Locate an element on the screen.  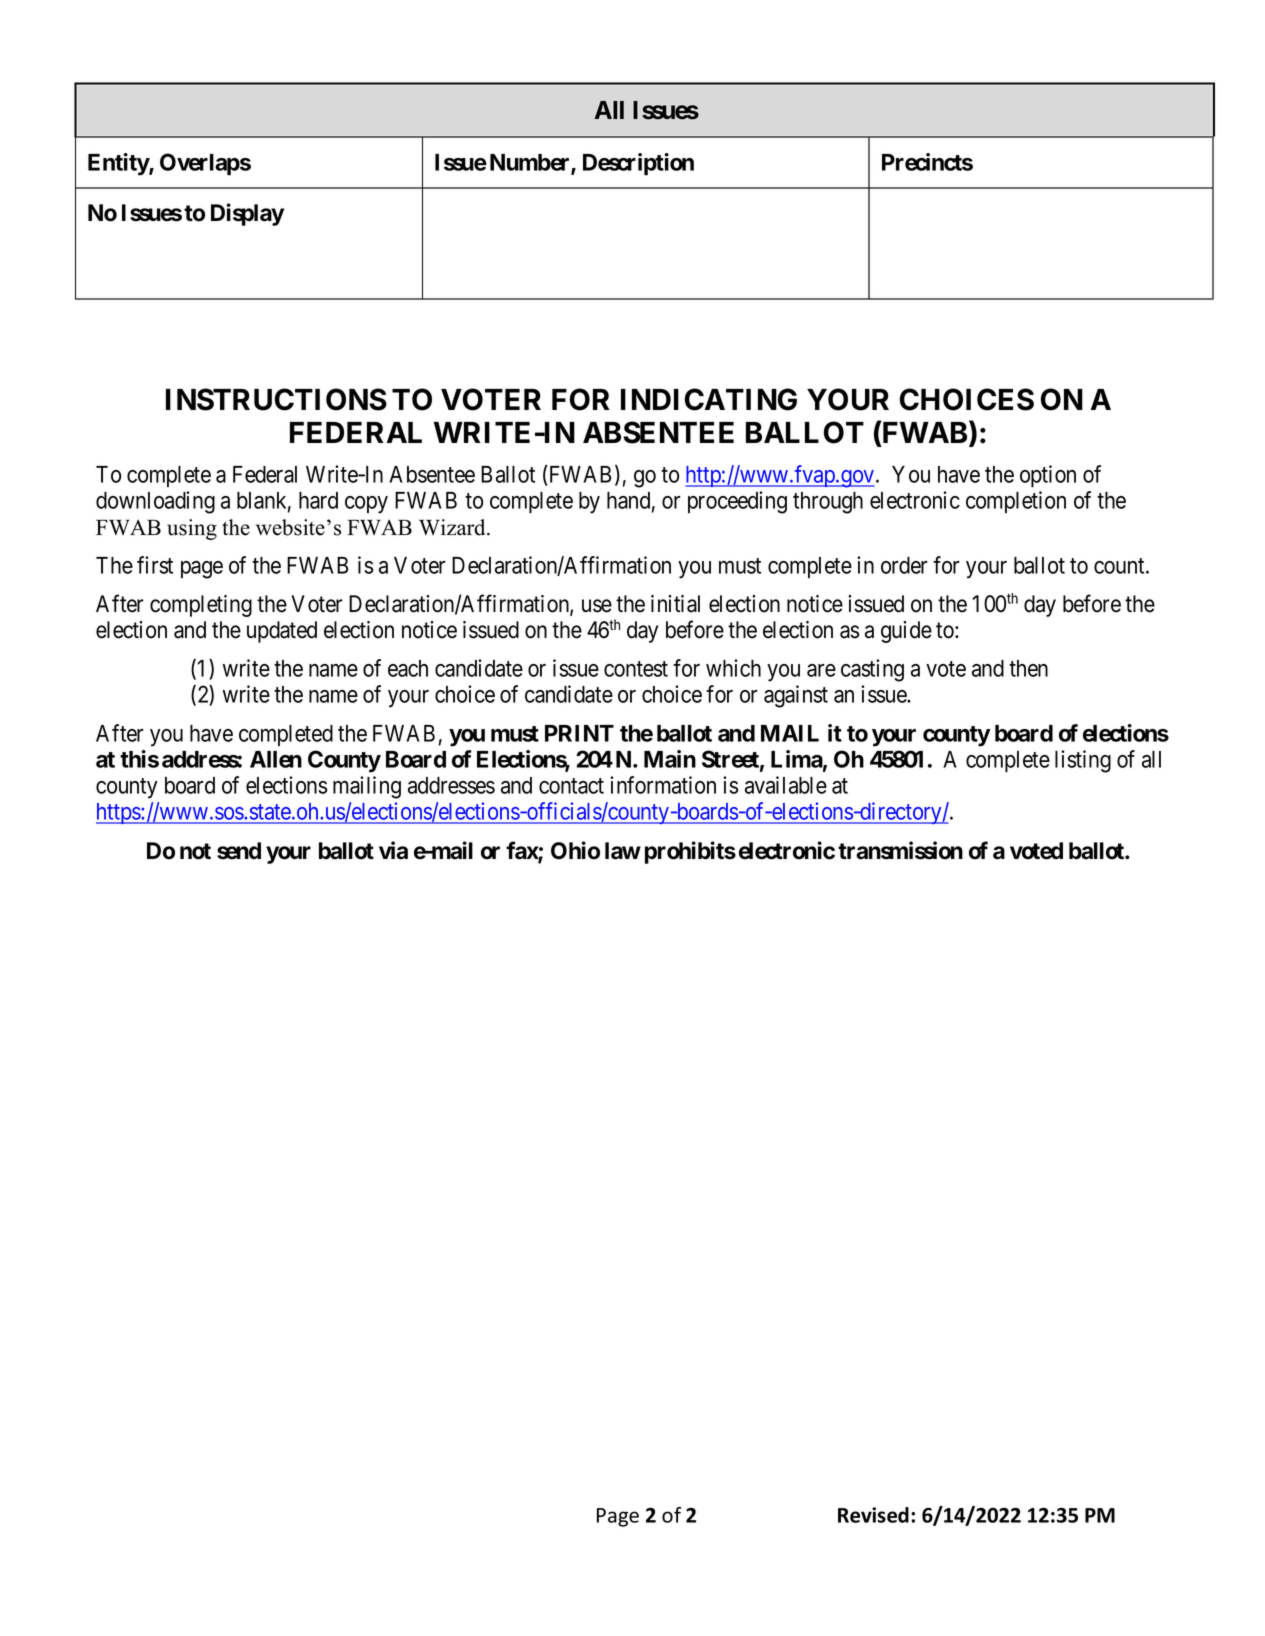
guide is located at coordinates (906, 632).
